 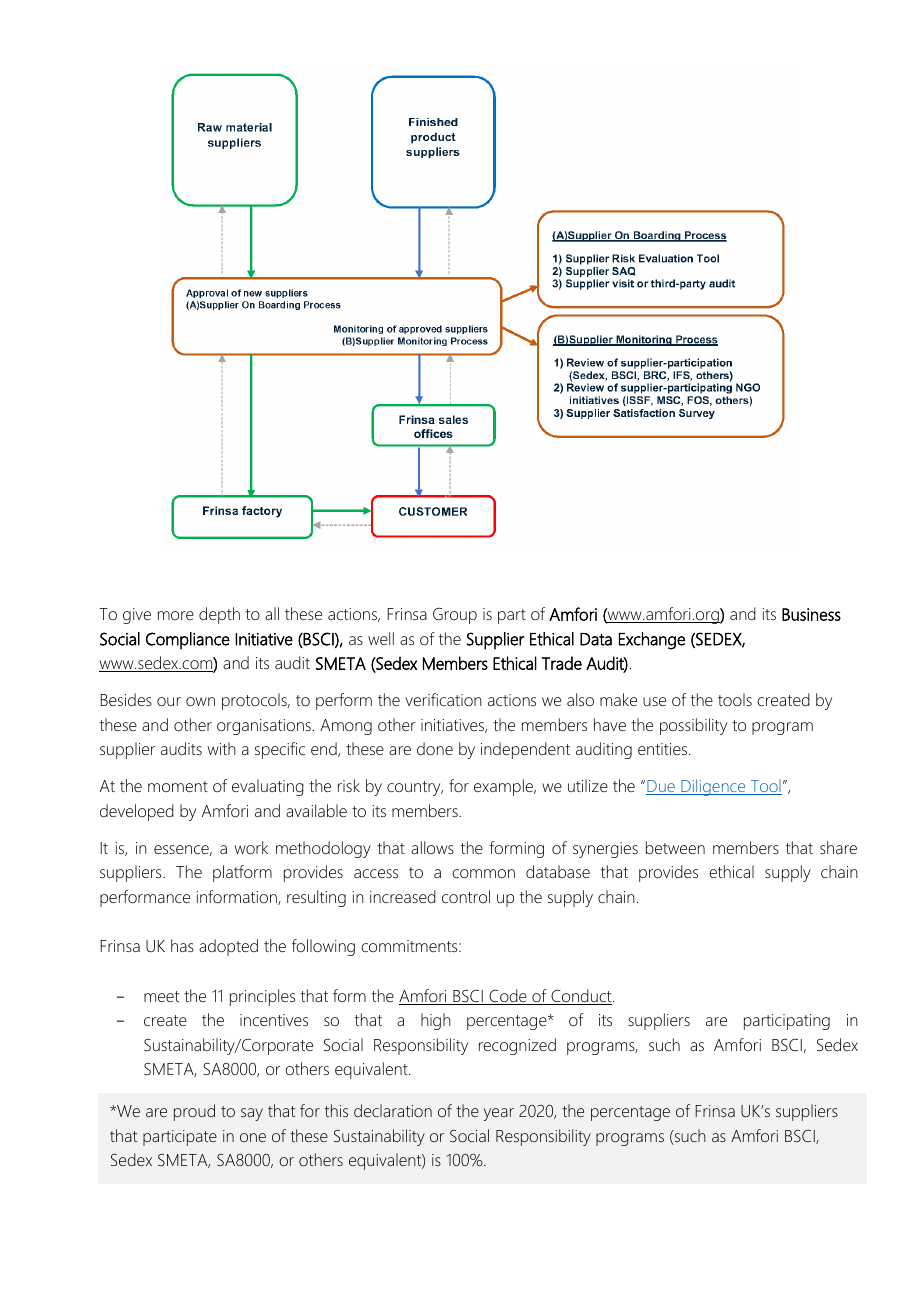 I want to click on Compliance, so click(x=188, y=641).
